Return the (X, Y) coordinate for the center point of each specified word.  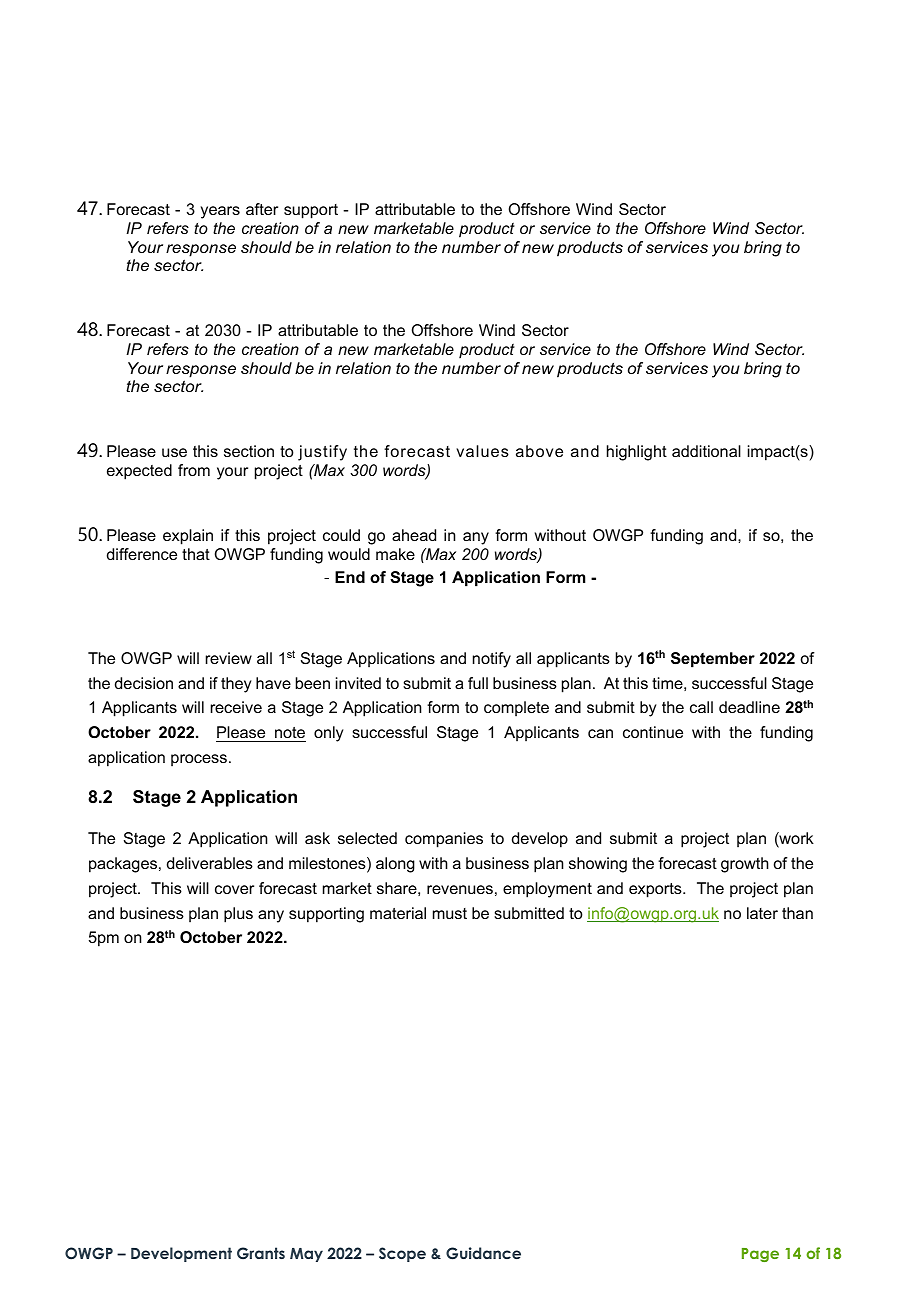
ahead (414, 535)
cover (234, 889)
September (713, 660)
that (196, 554)
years (220, 212)
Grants (261, 1253)
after (262, 209)
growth (745, 865)
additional (706, 451)
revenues (460, 889)
